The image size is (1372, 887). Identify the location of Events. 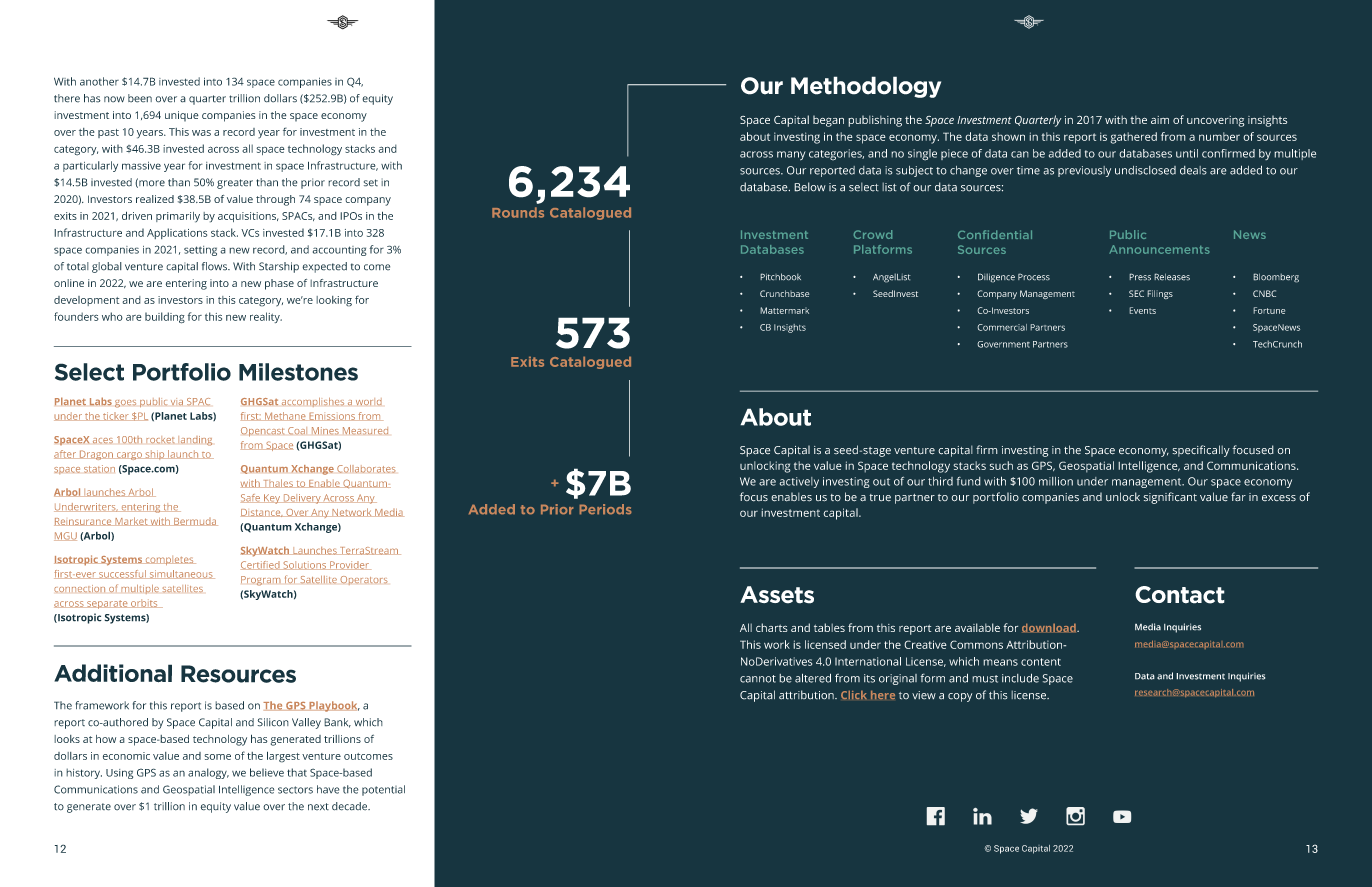
(1142, 310).
